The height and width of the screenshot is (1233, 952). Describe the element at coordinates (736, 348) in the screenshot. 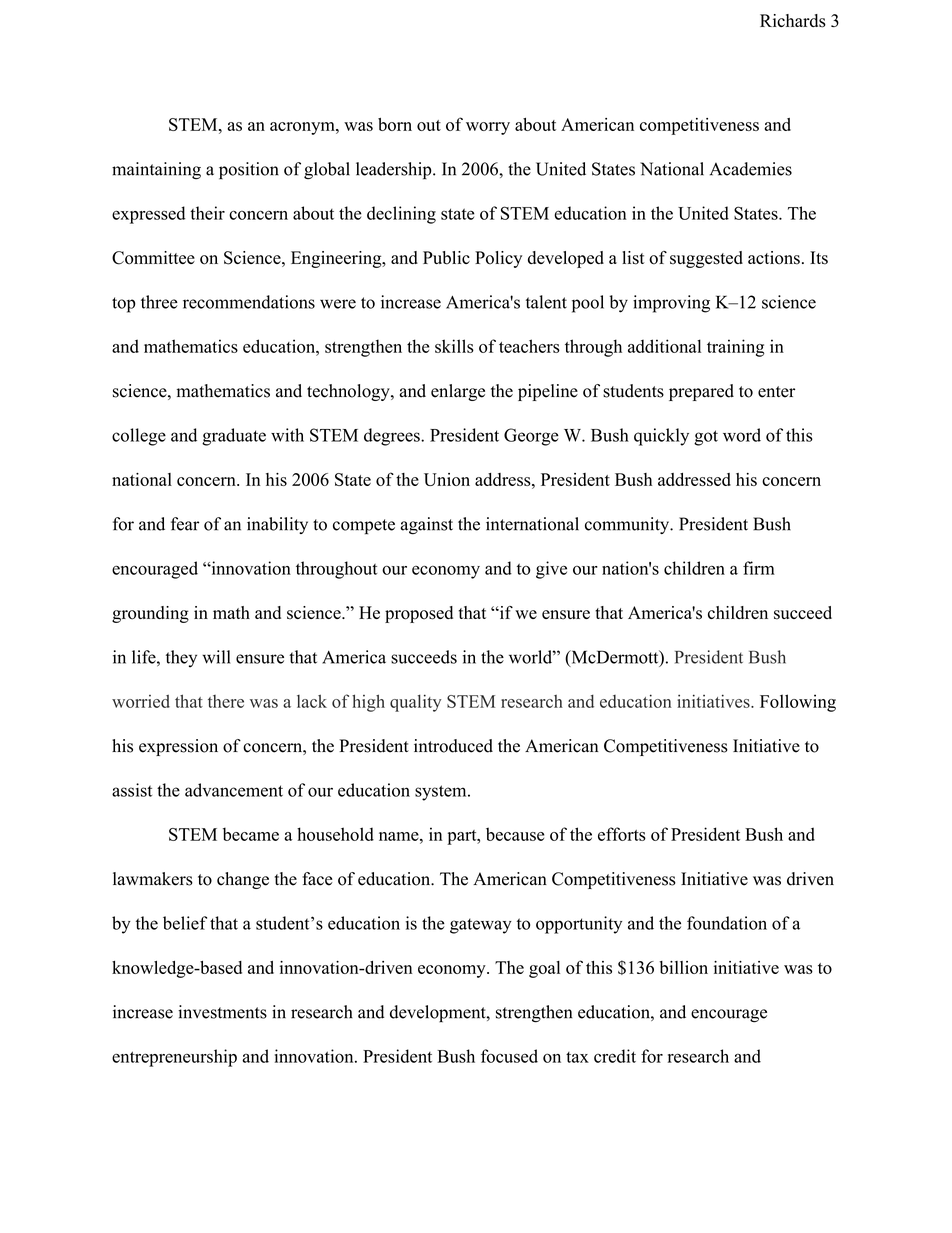

I see `training` at that location.
